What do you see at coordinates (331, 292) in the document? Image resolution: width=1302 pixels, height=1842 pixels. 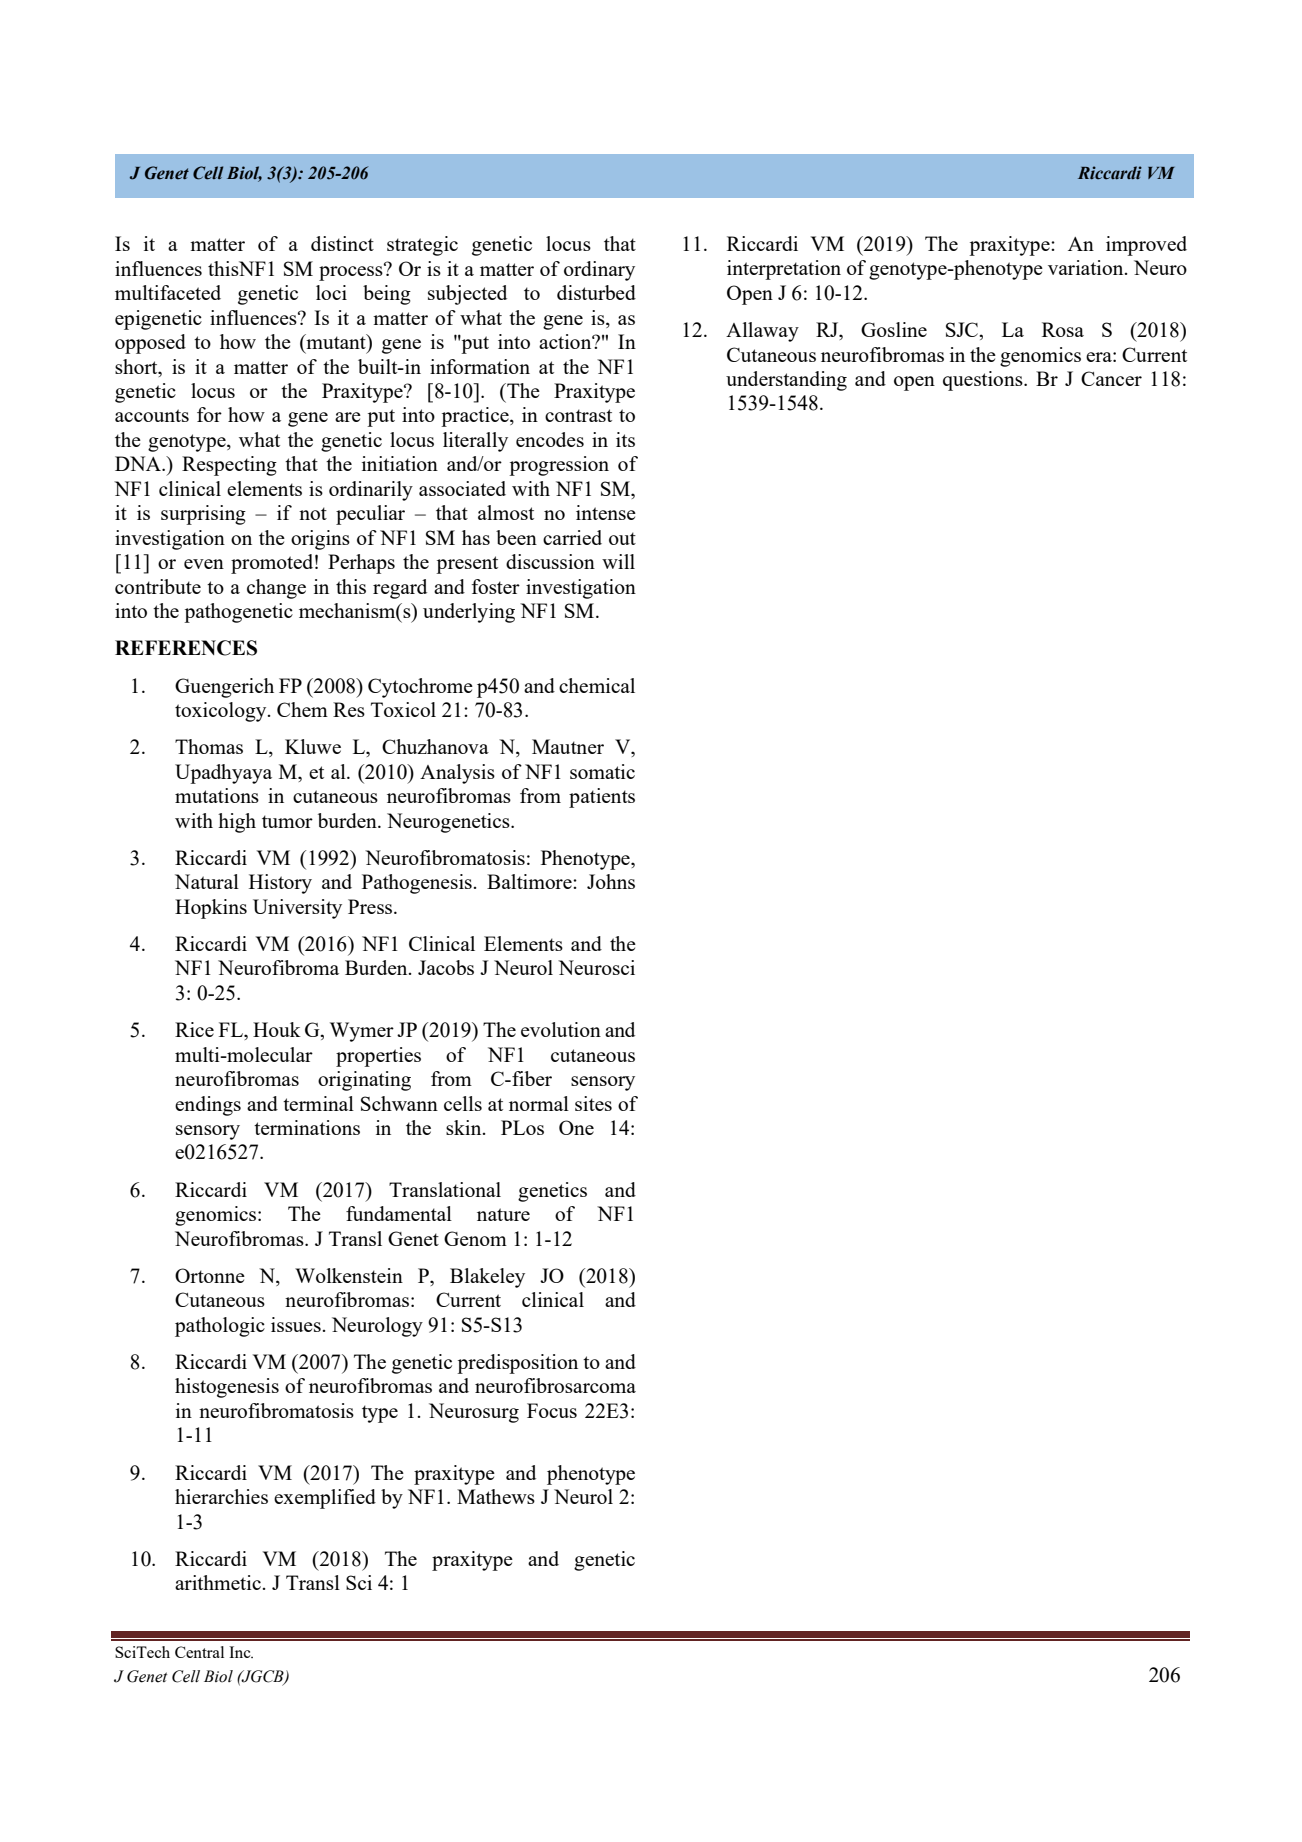 I see `loci` at bounding box center [331, 292].
